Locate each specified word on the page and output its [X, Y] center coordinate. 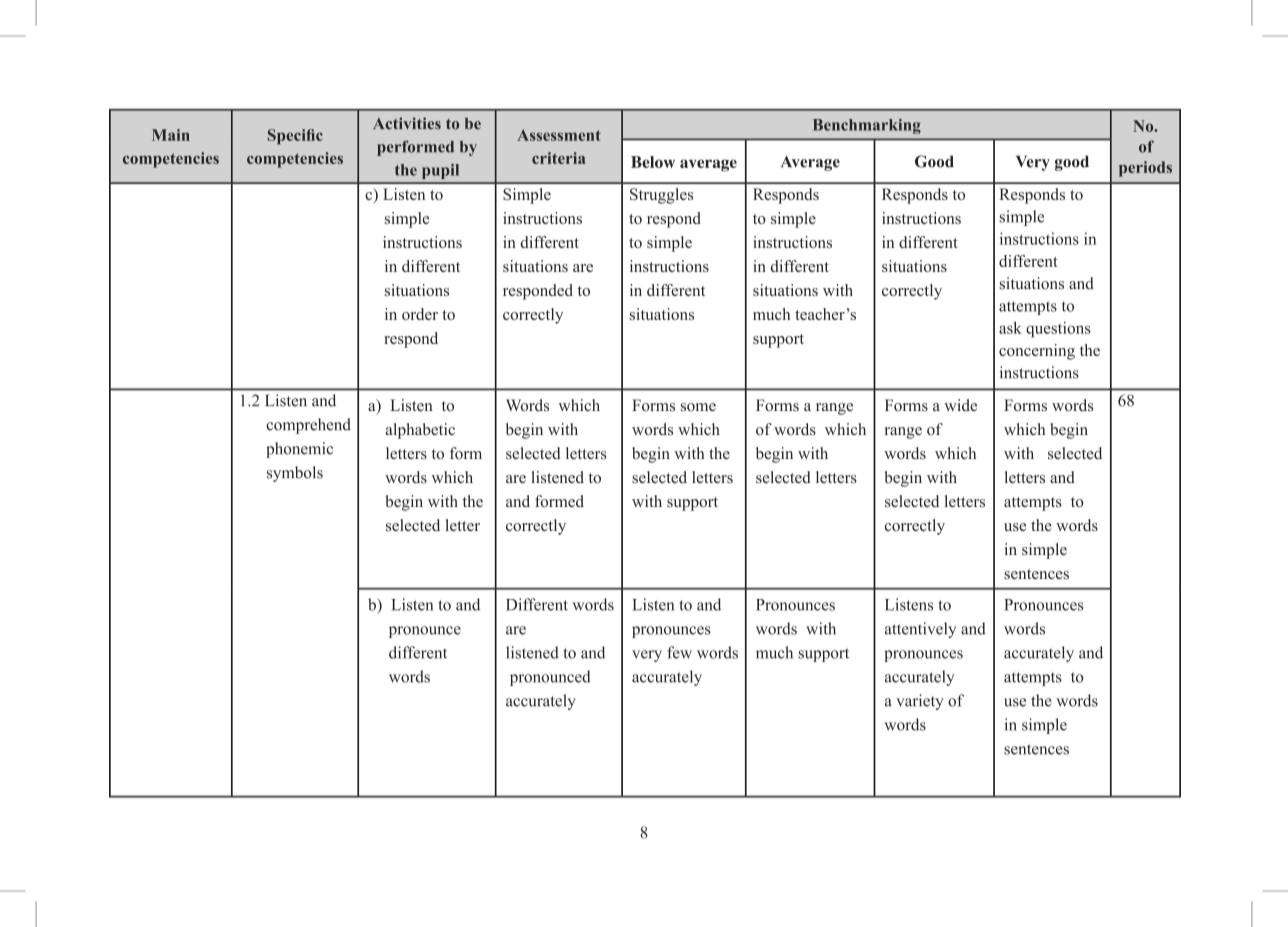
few [679, 652]
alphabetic [420, 431]
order [420, 314]
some [698, 407]
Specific [295, 137]
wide [960, 405]
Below [653, 162]
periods [1145, 169]
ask [1010, 328]
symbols [295, 474]
